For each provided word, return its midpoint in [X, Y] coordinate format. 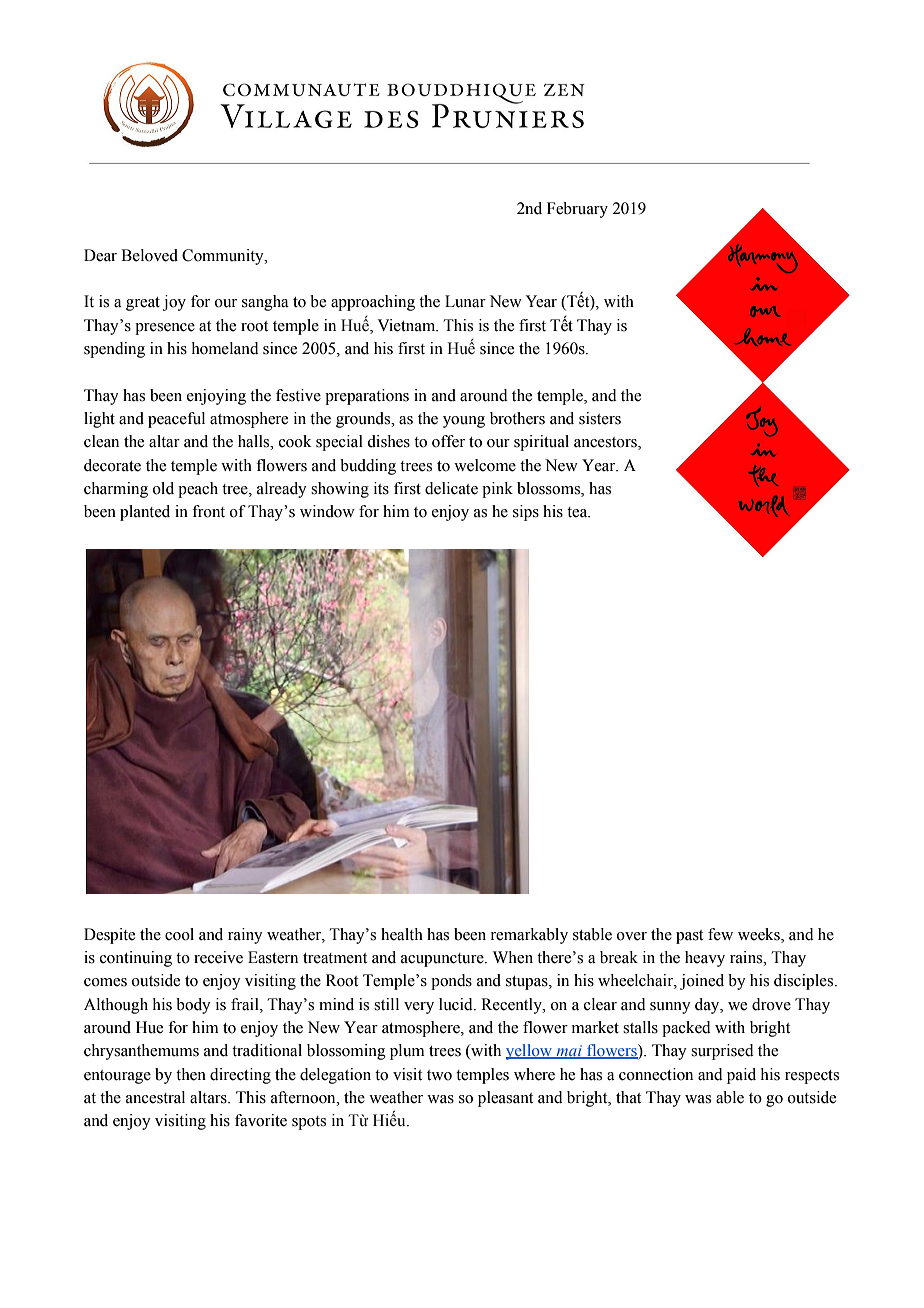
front [208, 511]
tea [578, 512]
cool [179, 934]
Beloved [149, 255]
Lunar [465, 301]
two [439, 1075]
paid [741, 1076]
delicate [451, 488]
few [720, 934]
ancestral [155, 1097]
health [402, 934]
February [577, 210]
